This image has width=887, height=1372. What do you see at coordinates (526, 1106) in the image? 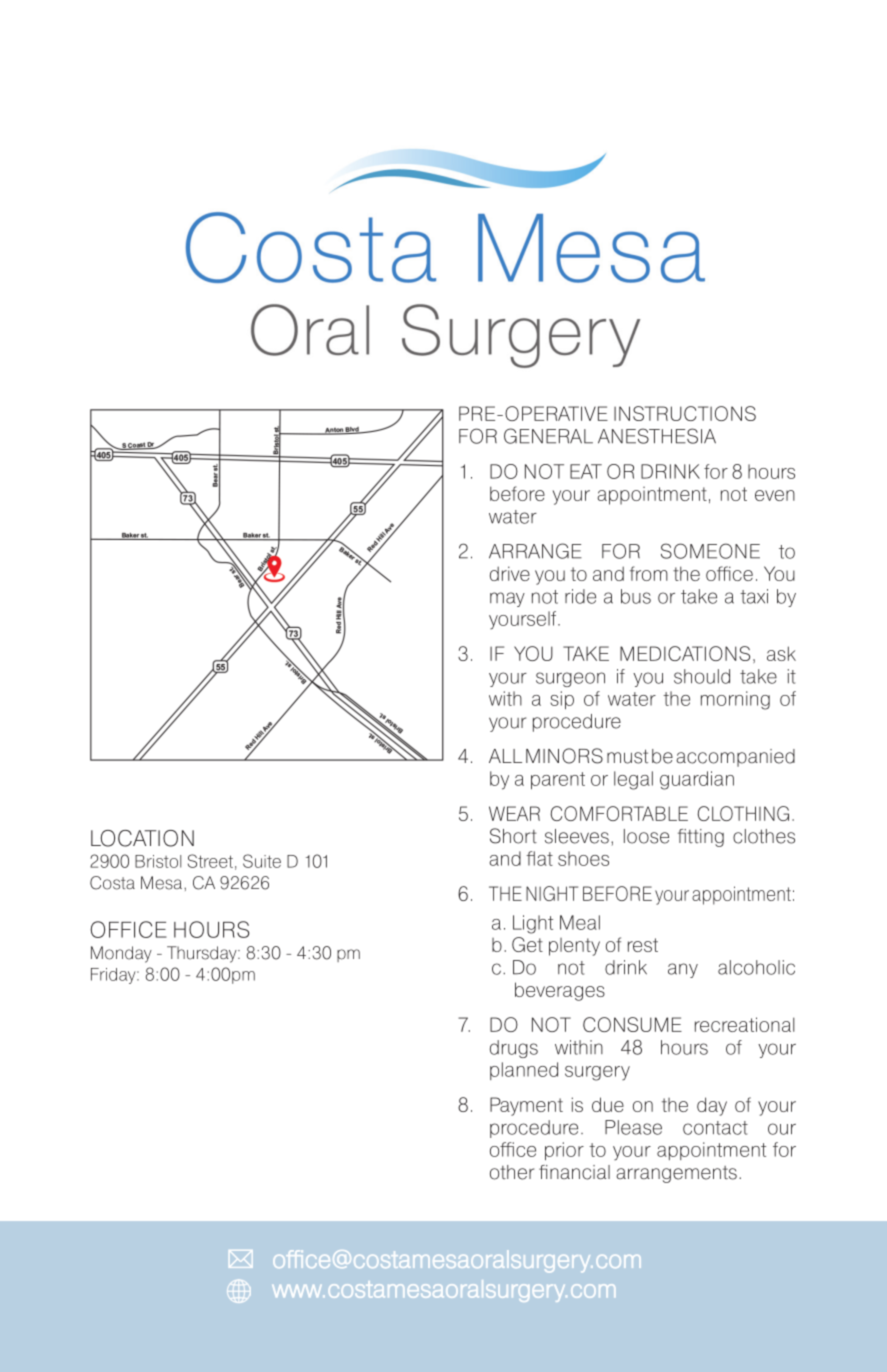
I see `Payment` at bounding box center [526, 1106].
